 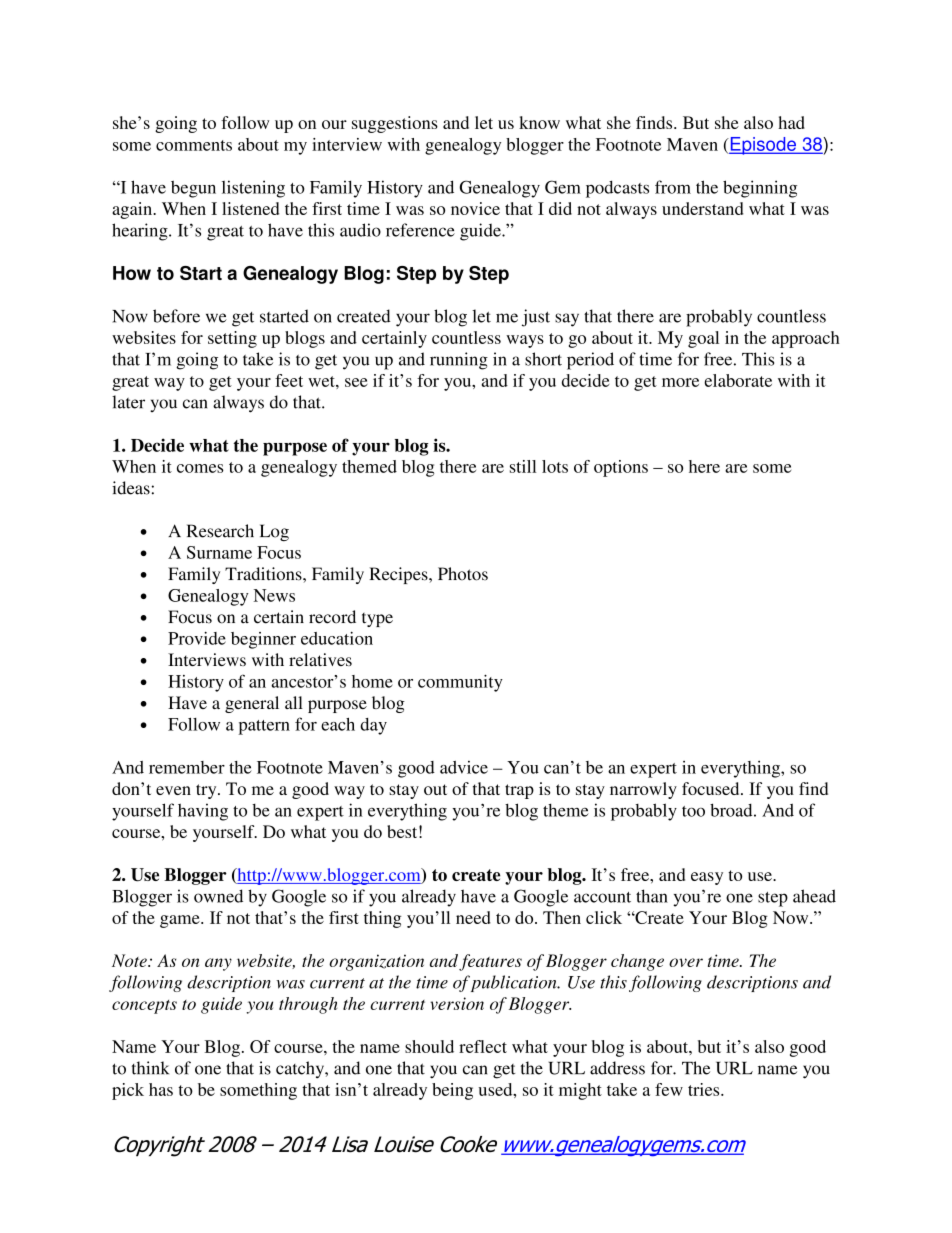 What do you see at coordinates (464, 767) in the screenshot?
I see `advice` at bounding box center [464, 767].
